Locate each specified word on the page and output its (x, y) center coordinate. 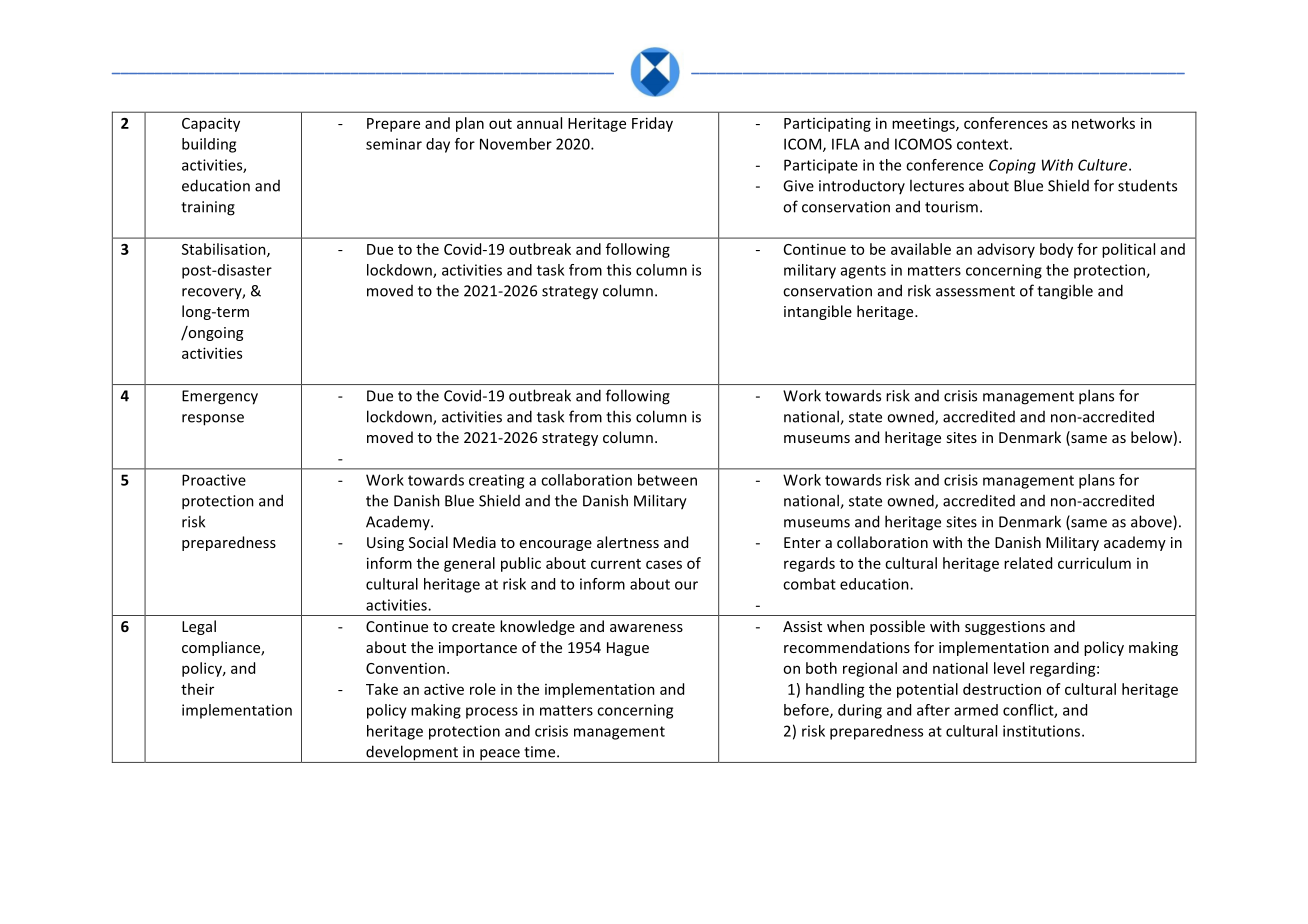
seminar (394, 144)
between (667, 480)
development (412, 754)
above (1152, 522)
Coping (1012, 166)
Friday (652, 124)
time (541, 752)
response (213, 420)
